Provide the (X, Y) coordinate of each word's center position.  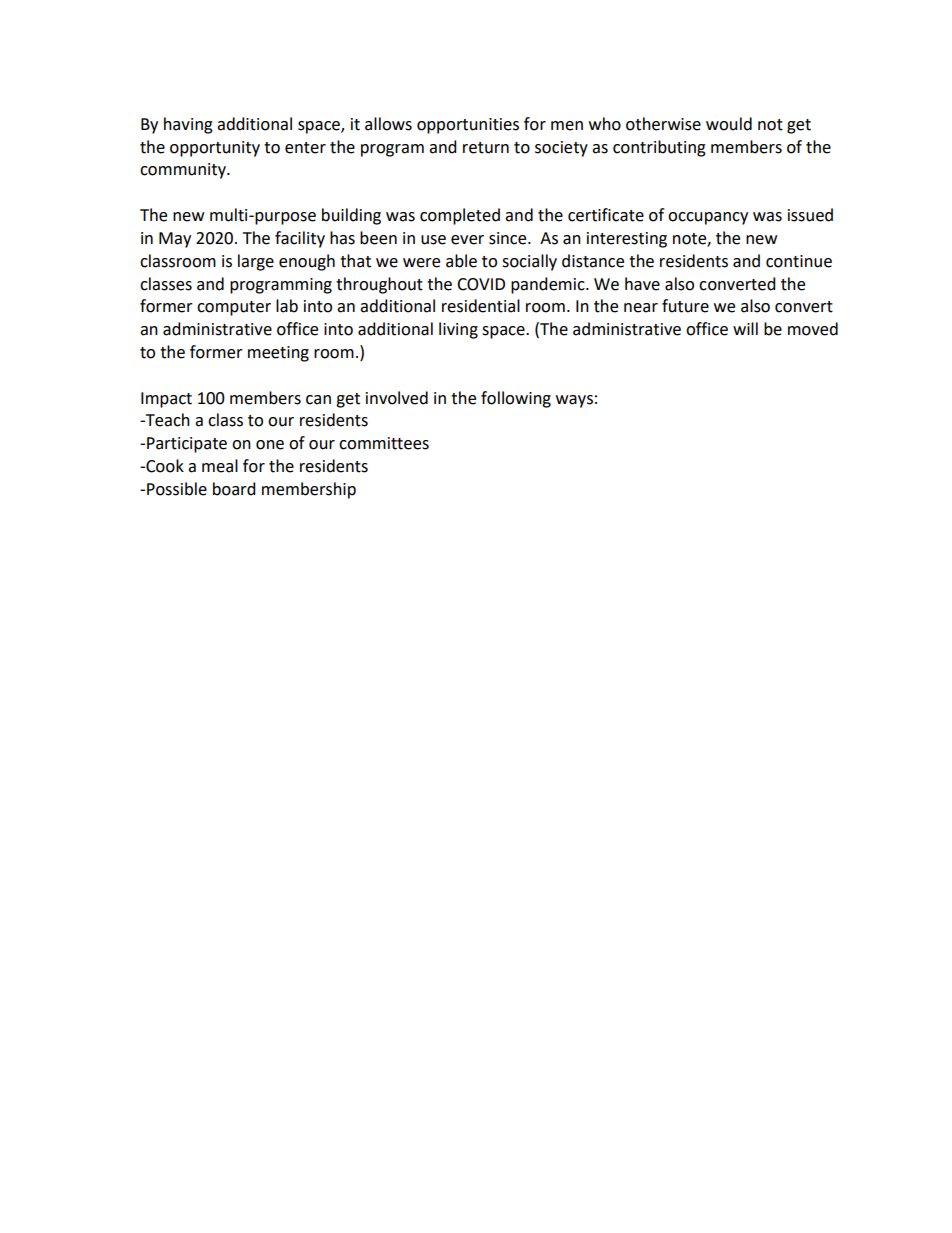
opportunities (468, 126)
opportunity (215, 149)
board (234, 489)
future (685, 306)
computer (234, 308)
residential (481, 306)
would (729, 124)
